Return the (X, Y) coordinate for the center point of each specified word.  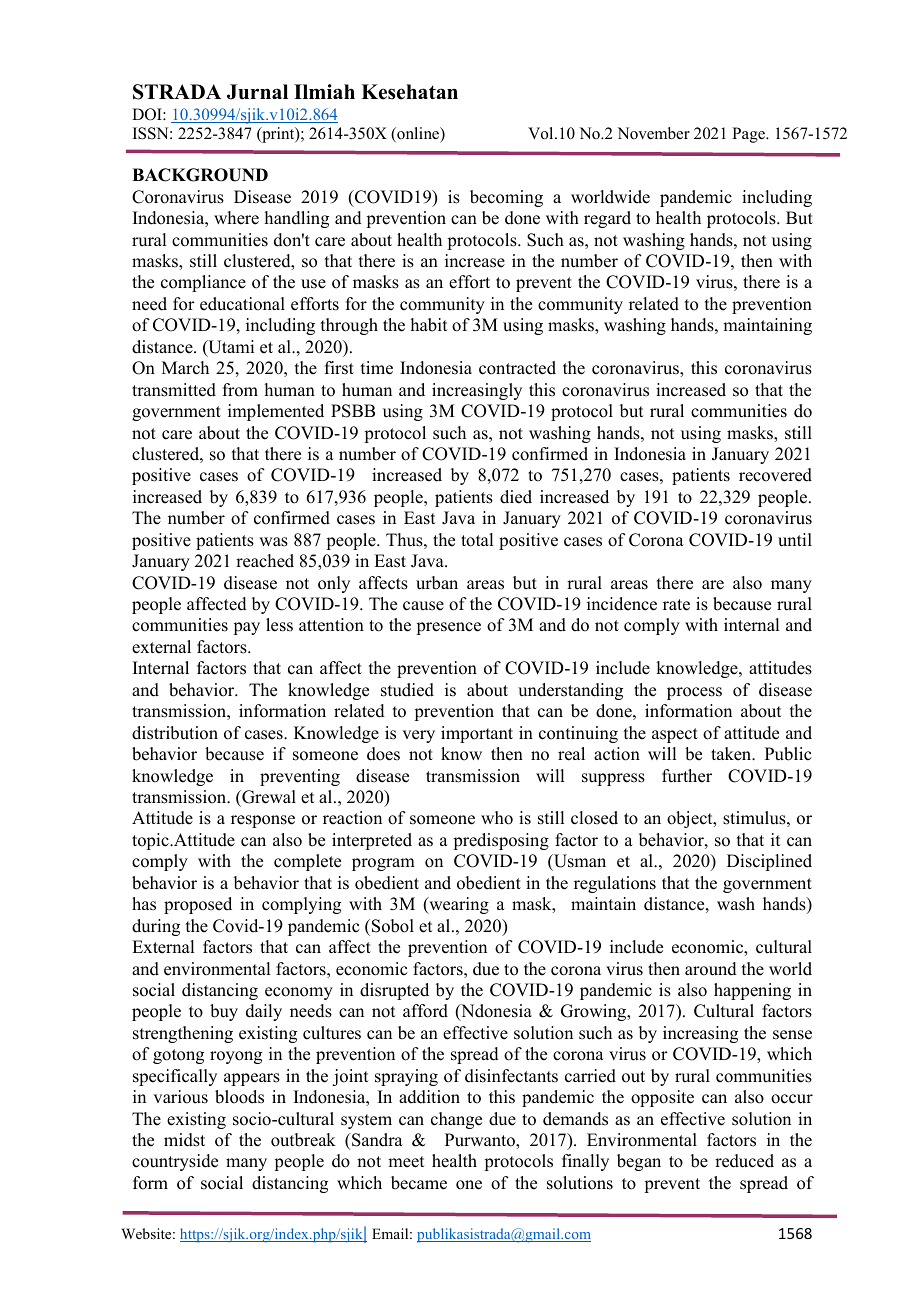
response (263, 821)
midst (184, 1140)
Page (749, 135)
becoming (506, 198)
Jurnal (257, 92)
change (456, 1120)
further (687, 776)
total (477, 540)
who (497, 818)
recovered (775, 475)
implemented (276, 412)
